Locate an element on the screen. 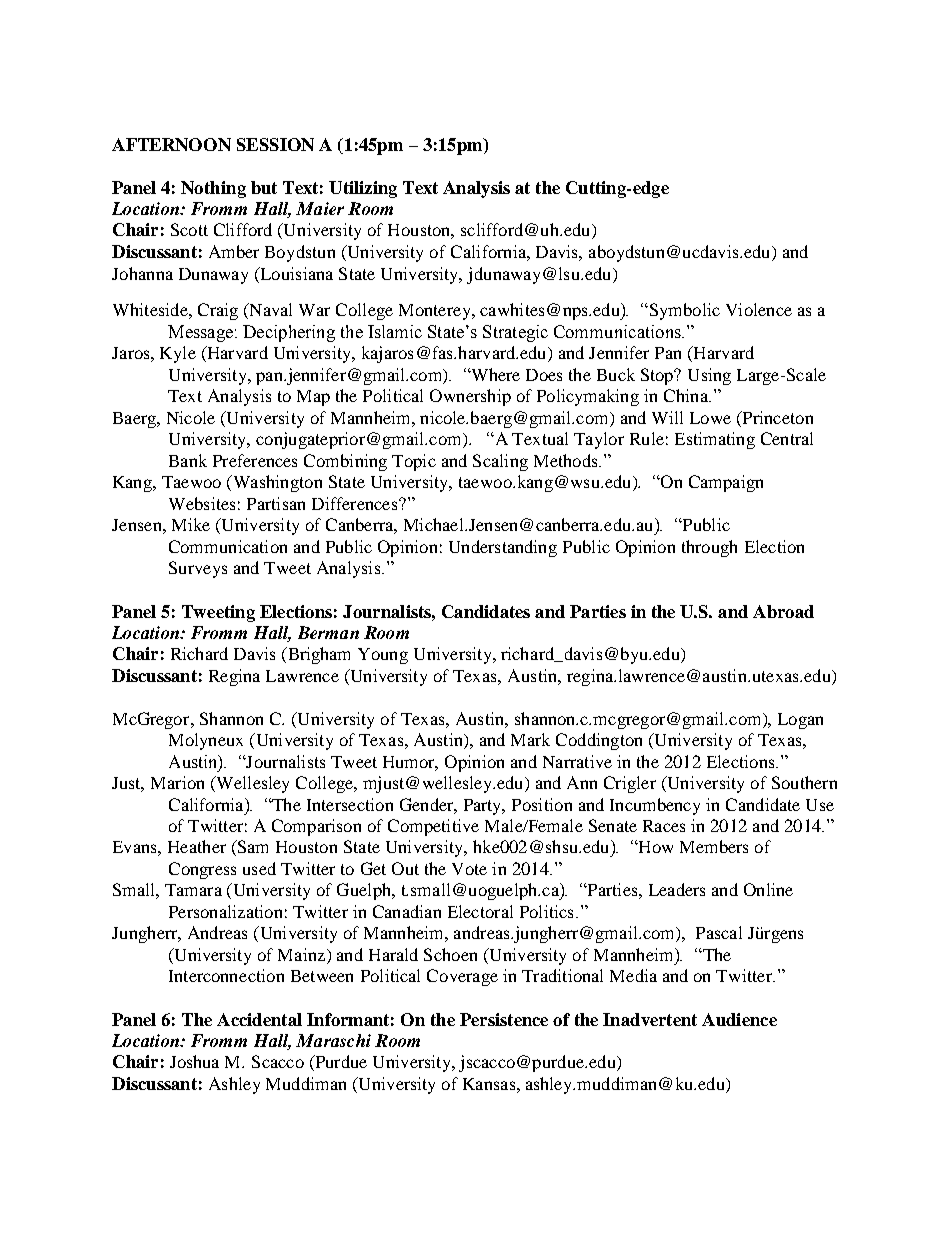 The width and height of the screenshot is (952, 1233). Surveys is located at coordinates (198, 569).
